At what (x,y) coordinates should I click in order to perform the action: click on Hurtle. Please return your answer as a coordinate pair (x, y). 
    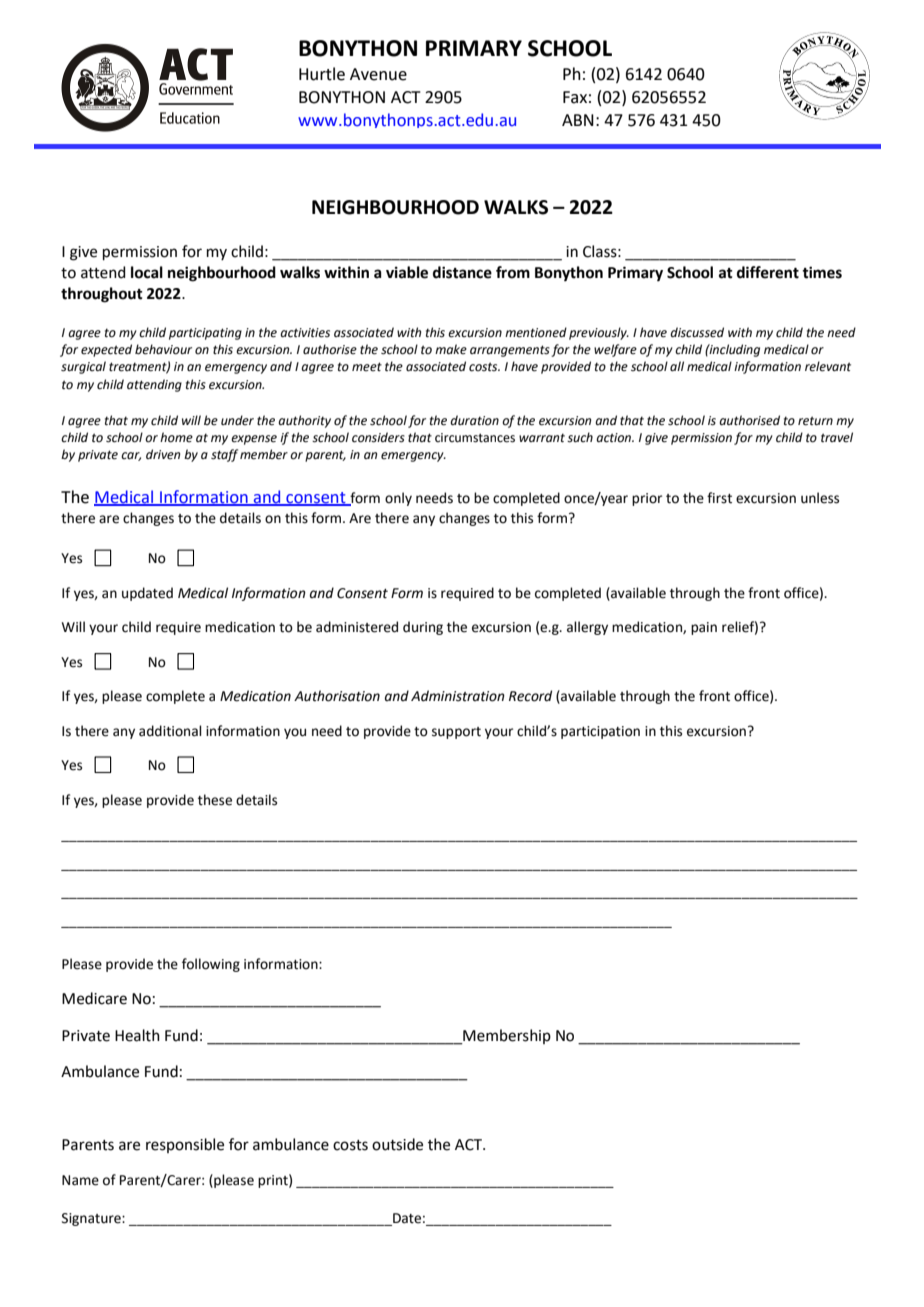
    Looking at the image, I should click on (322, 74).
